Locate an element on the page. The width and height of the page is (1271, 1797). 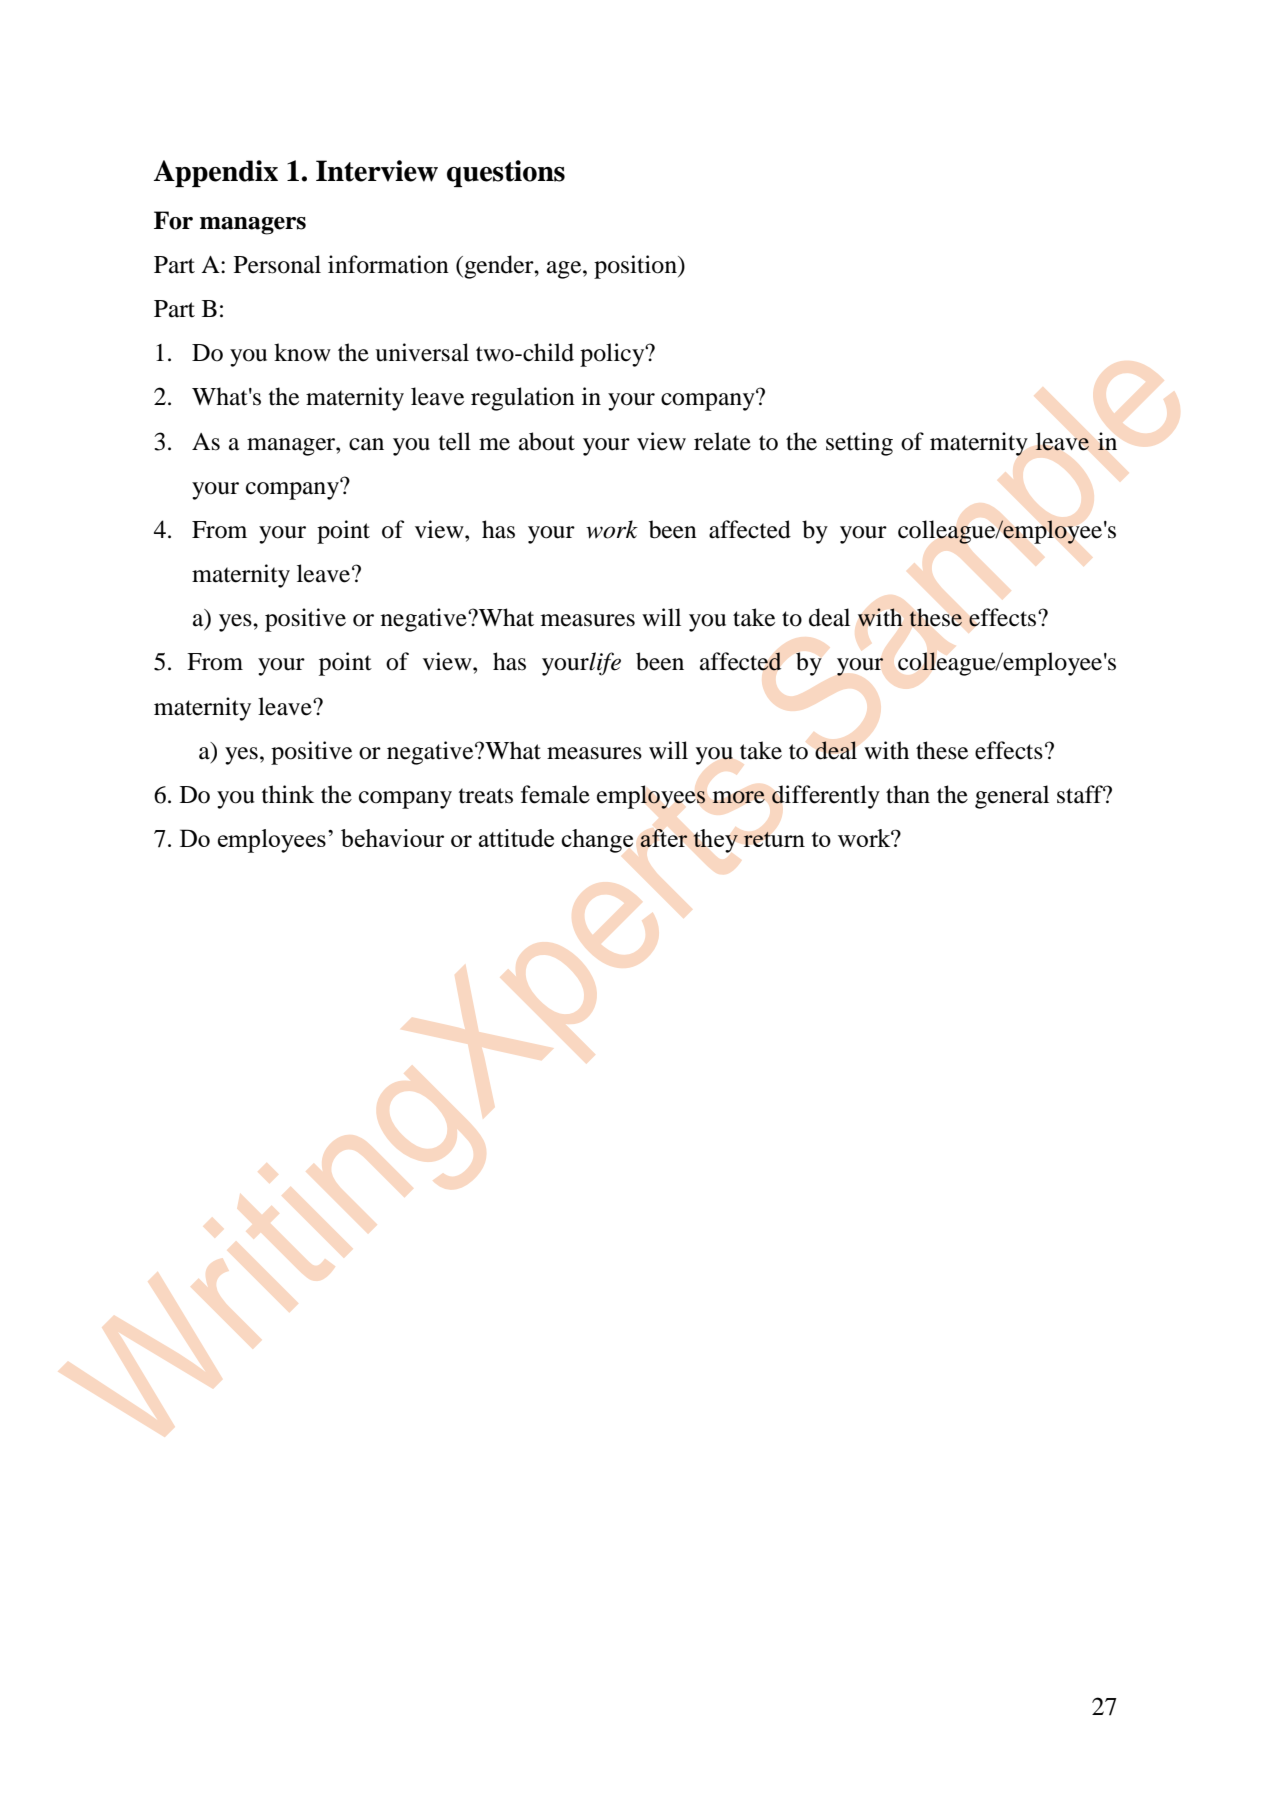
after is located at coordinates (664, 838).
